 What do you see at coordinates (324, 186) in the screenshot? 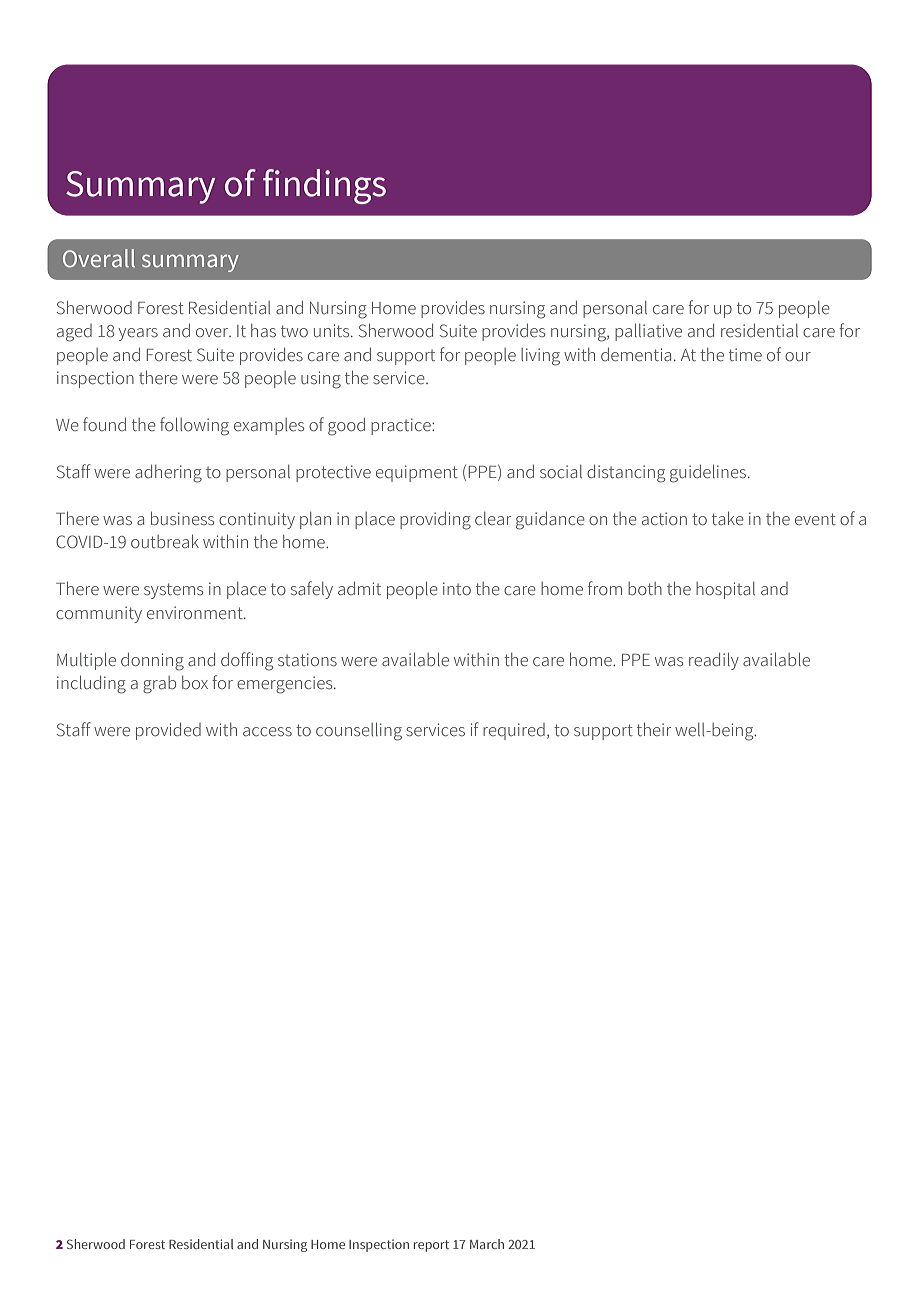
I see `findings` at bounding box center [324, 186].
